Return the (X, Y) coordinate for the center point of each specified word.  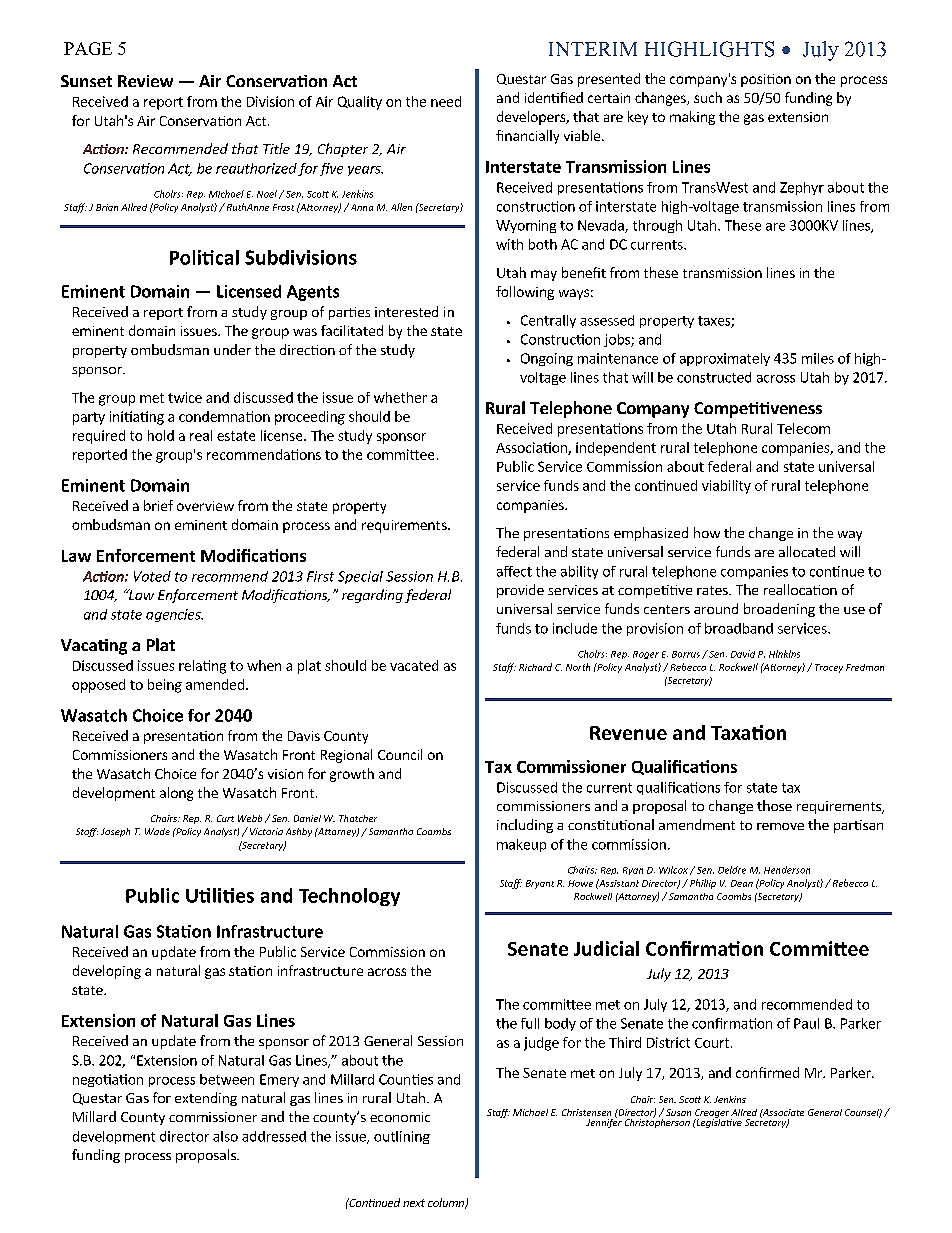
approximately (725, 359)
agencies (174, 615)
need (446, 101)
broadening (779, 610)
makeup (521, 845)
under (232, 349)
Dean (742, 883)
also (225, 1136)
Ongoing (547, 359)
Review (145, 81)
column (447, 1203)
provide (520, 591)
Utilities (220, 895)
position (766, 80)
